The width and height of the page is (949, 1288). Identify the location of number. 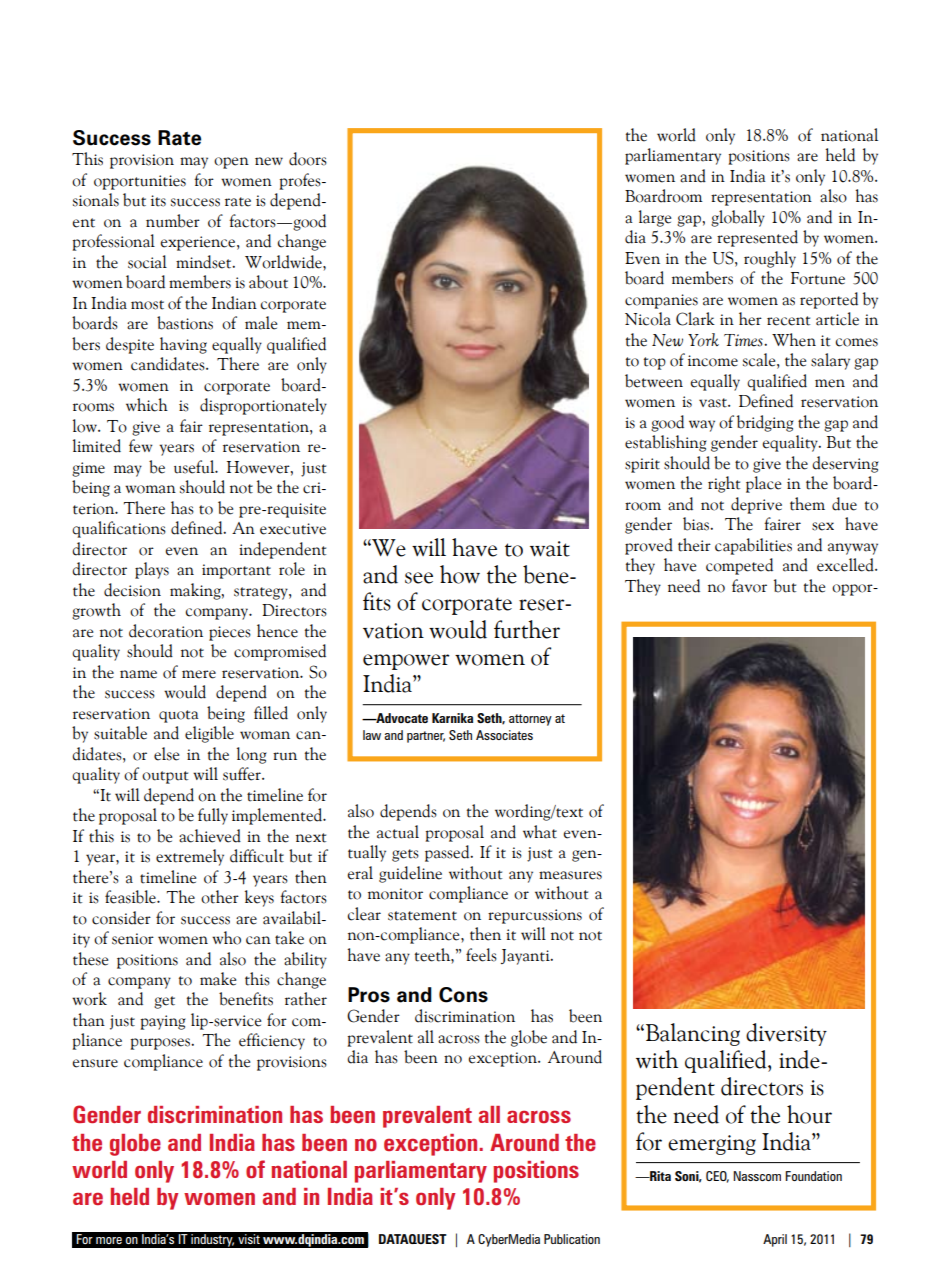
(173, 221).
